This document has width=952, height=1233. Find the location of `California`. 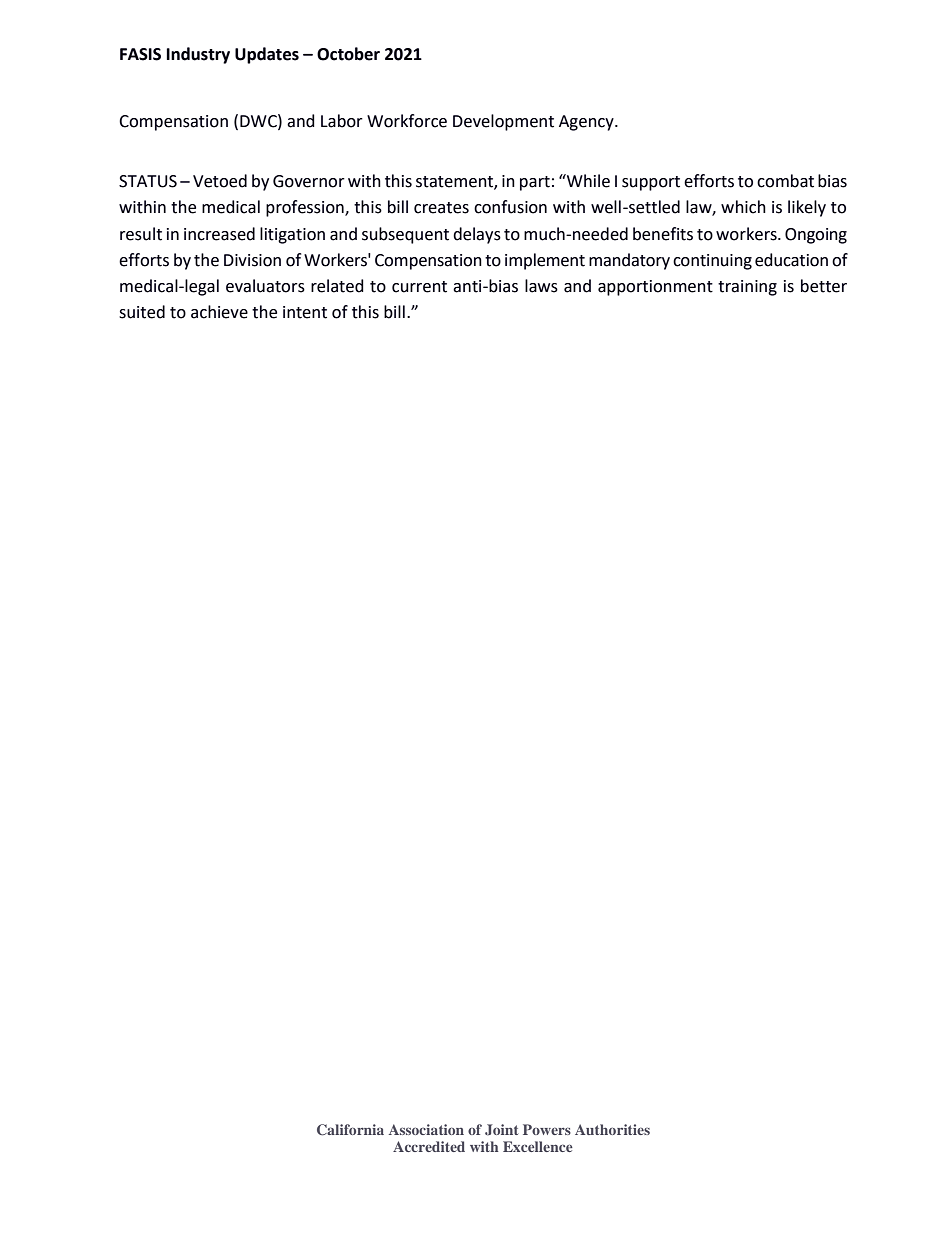

California is located at coordinates (350, 1130).
